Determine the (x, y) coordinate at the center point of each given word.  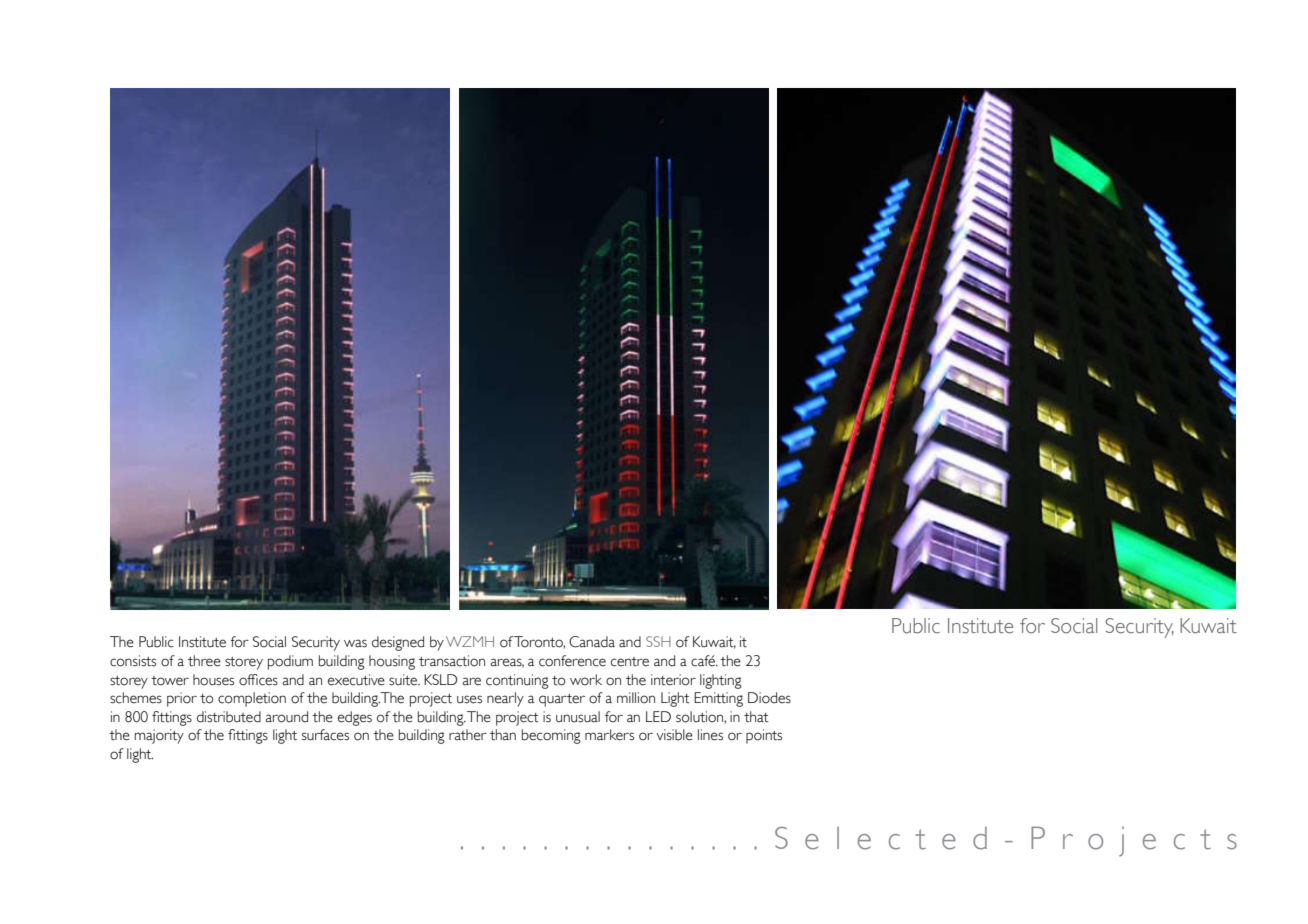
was (355, 643)
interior (673, 680)
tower (170, 681)
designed (398, 643)
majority (159, 736)
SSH (658, 641)
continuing (517, 681)
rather (468, 735)
